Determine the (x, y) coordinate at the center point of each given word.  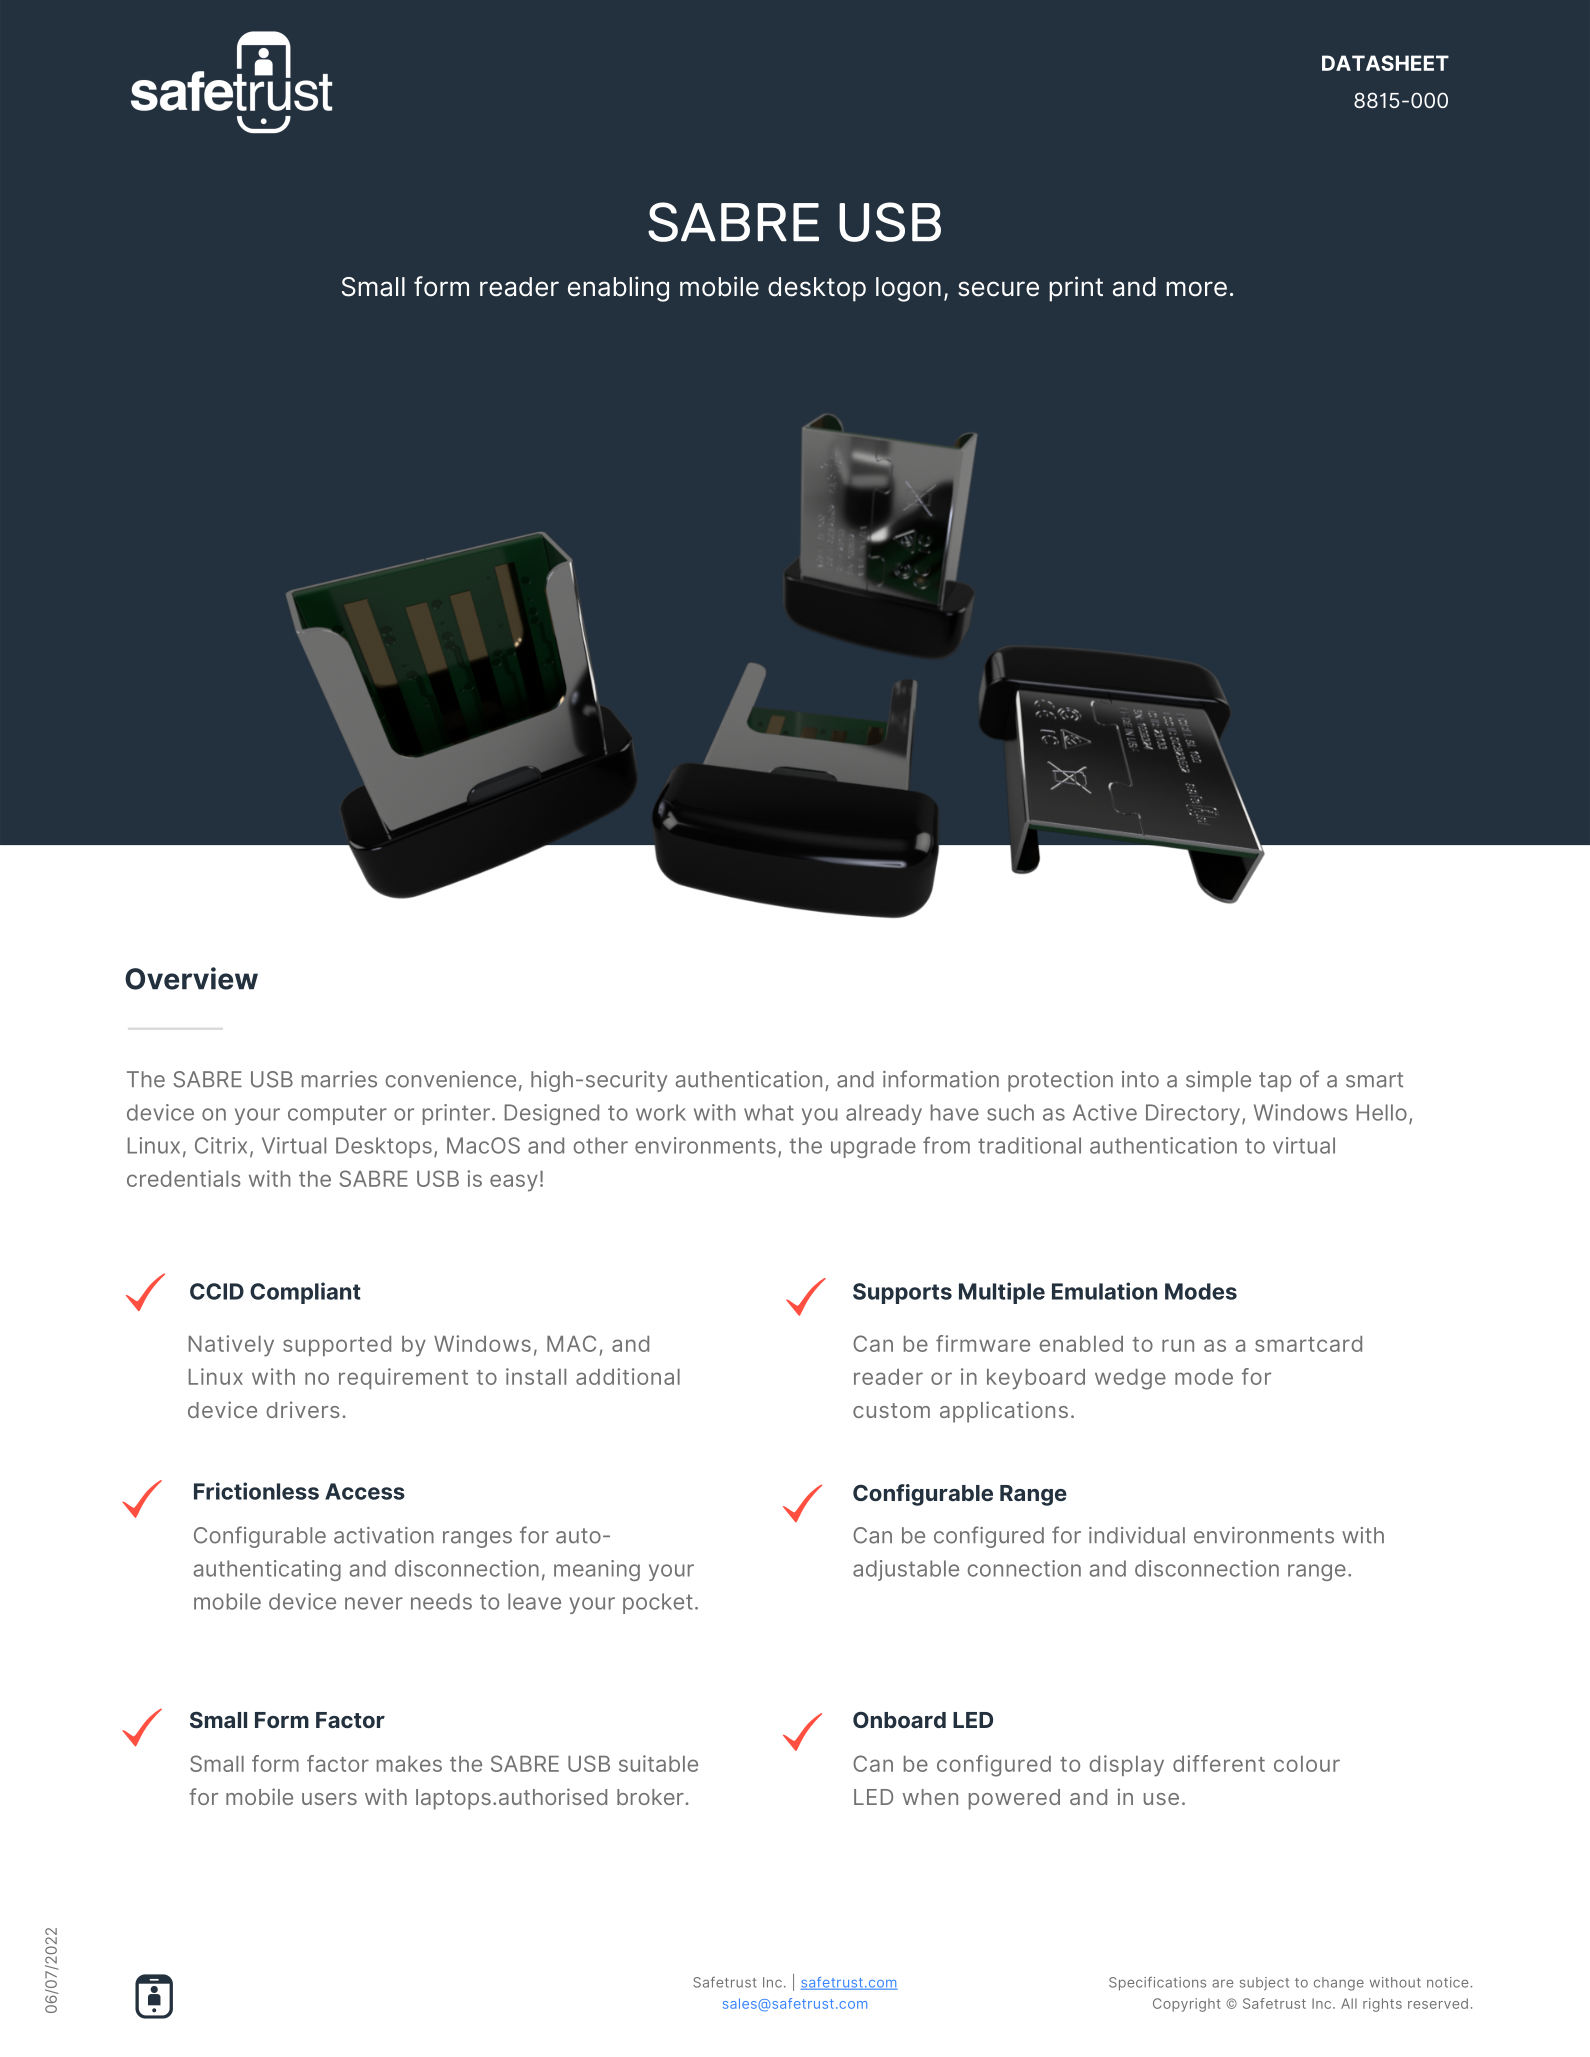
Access (365, 1491)
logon (908, 289)
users (329, 1799)
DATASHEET (1385, 63)
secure (998, 289)
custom (891, 1410)
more (1196, 289)
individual (1137, 1535)
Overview (191, 978)
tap (1275, 1082)
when (930, 1797)
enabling (618, 289)
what (769, 1112)
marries (339, 1079)
